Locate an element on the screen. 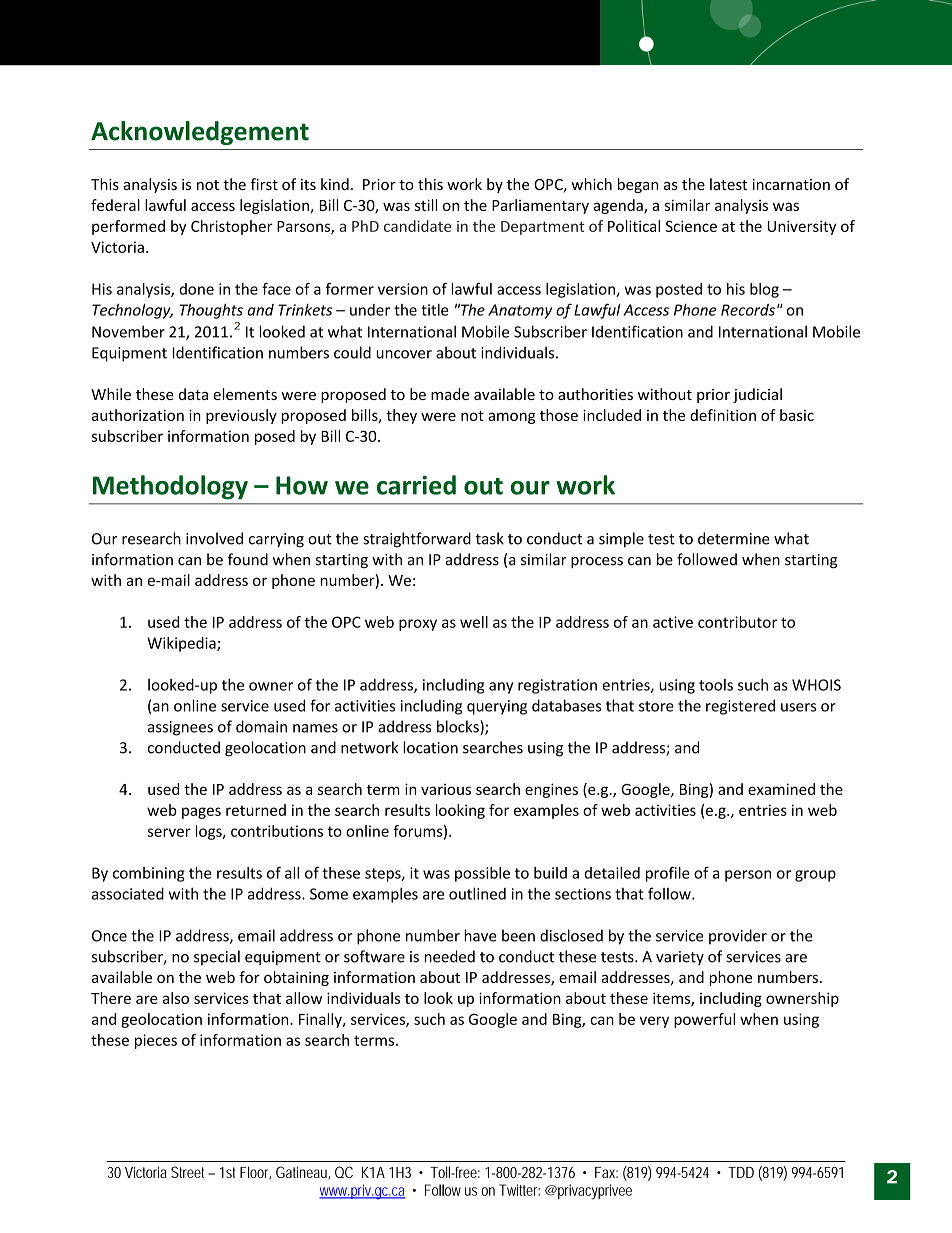 The height and width of the screenshot is (1233, 952). assignees is located at coordinates (180, 728).
